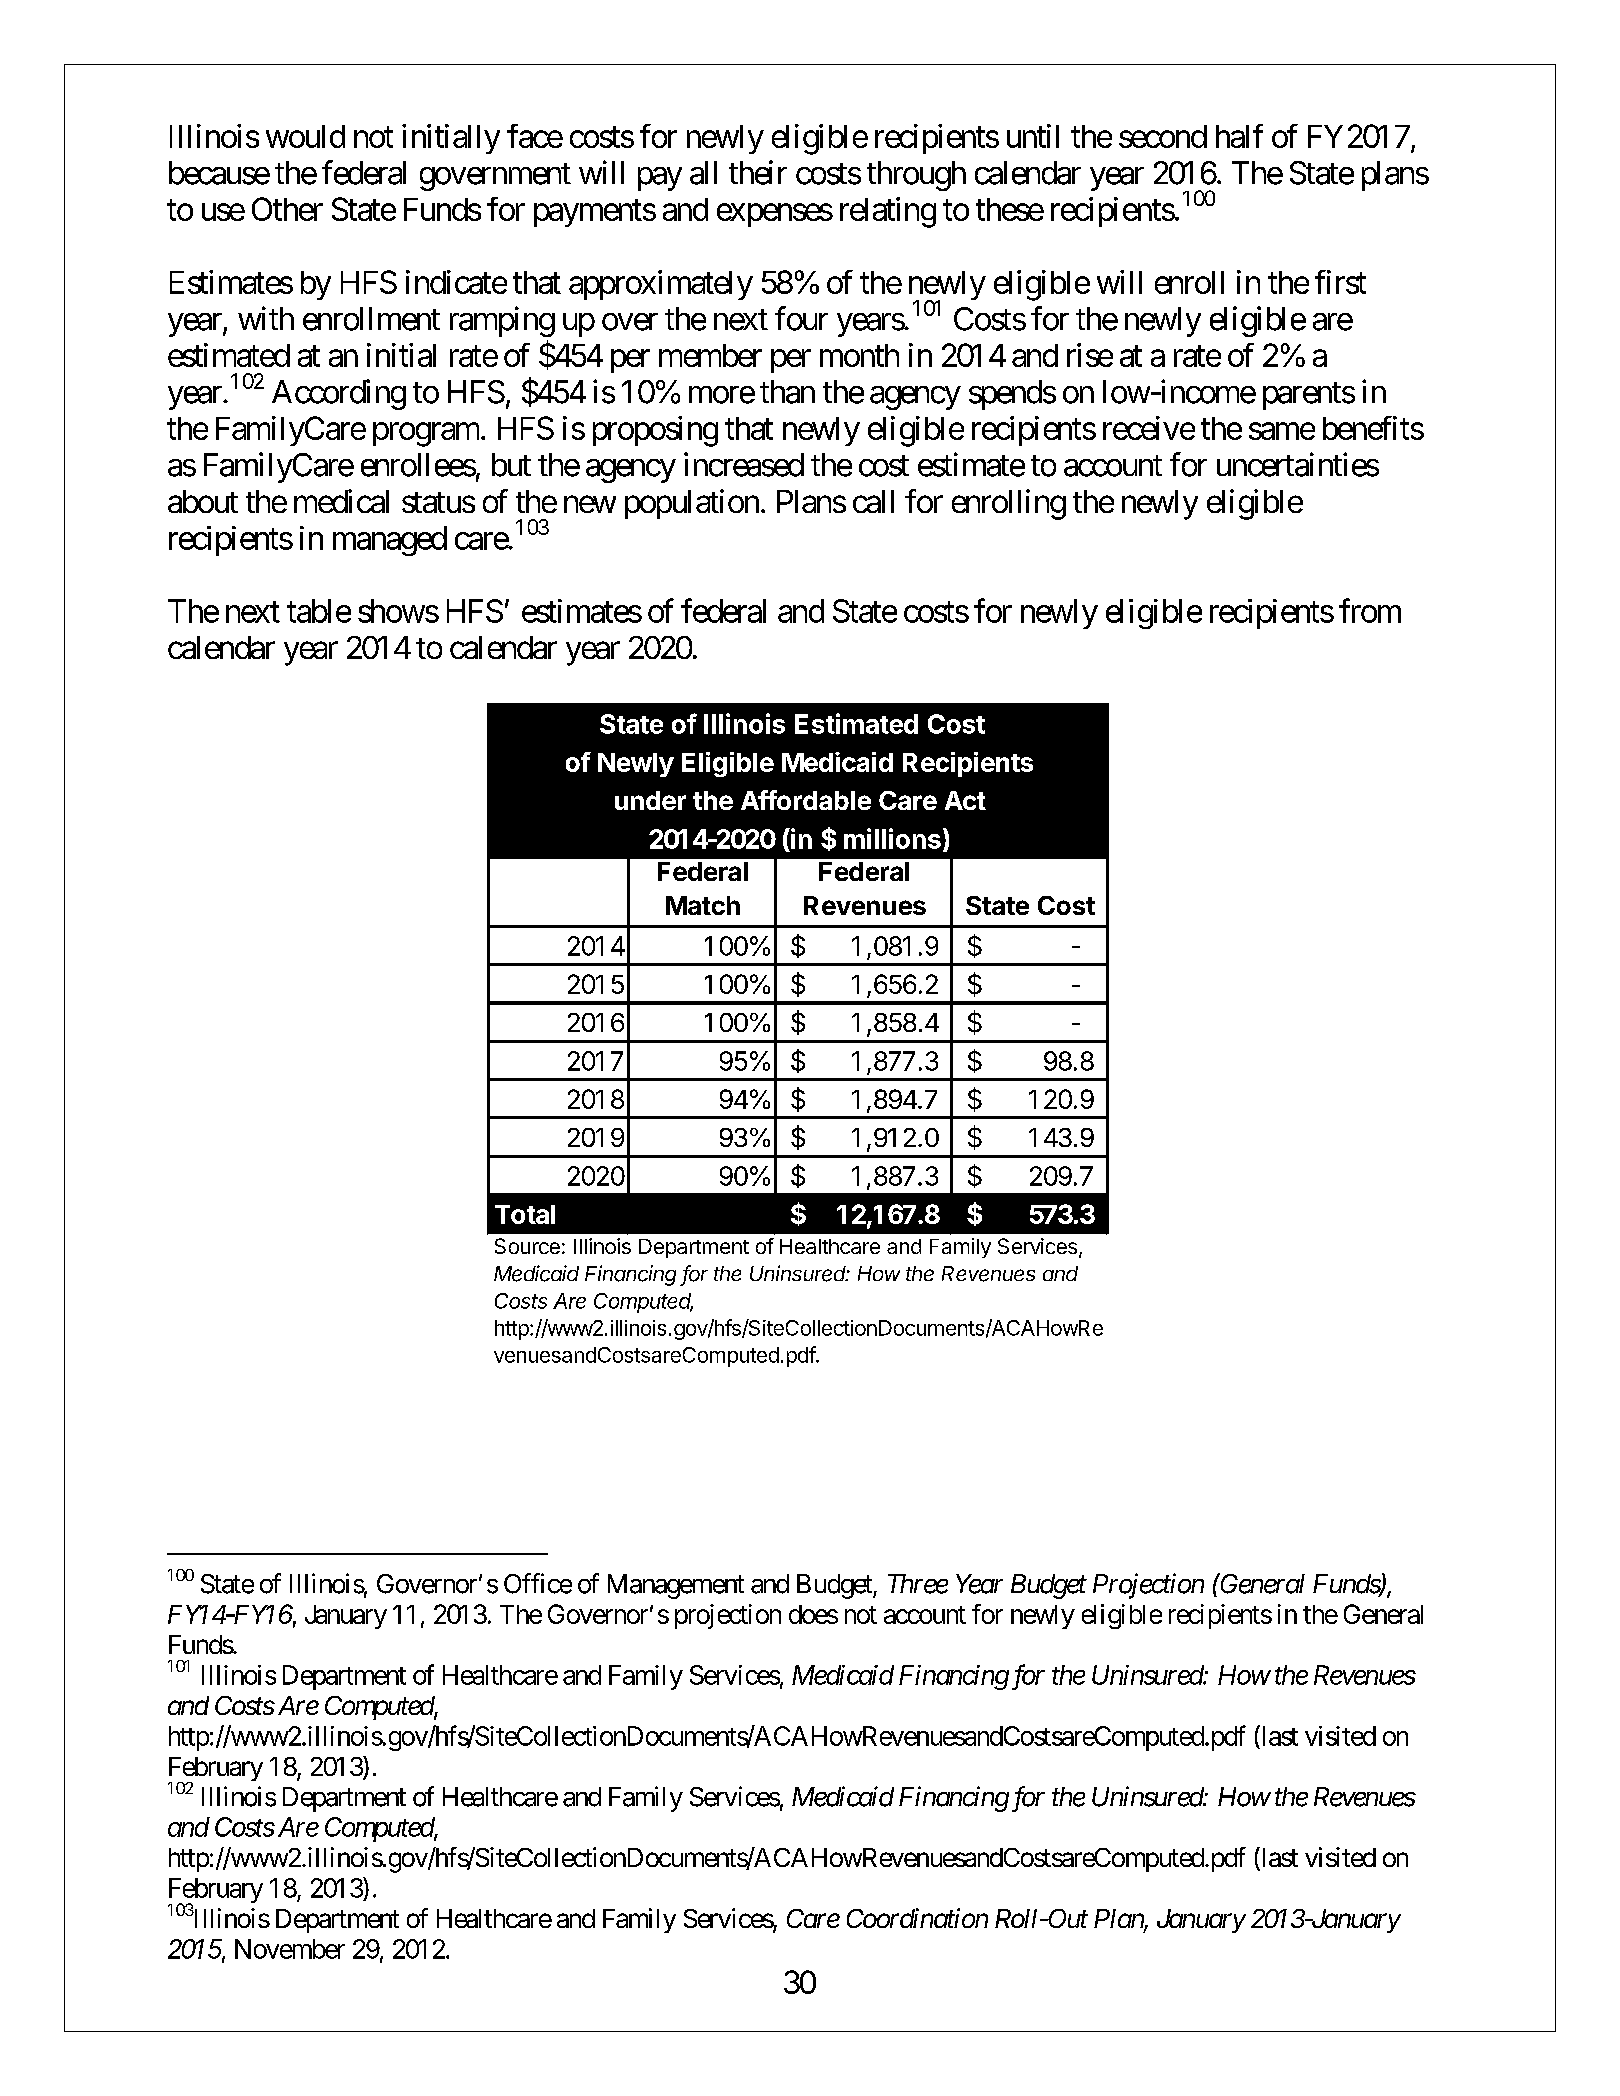  Describe the element at coordinates (1239, 136) in the screenshot. I see `half` at that location.
